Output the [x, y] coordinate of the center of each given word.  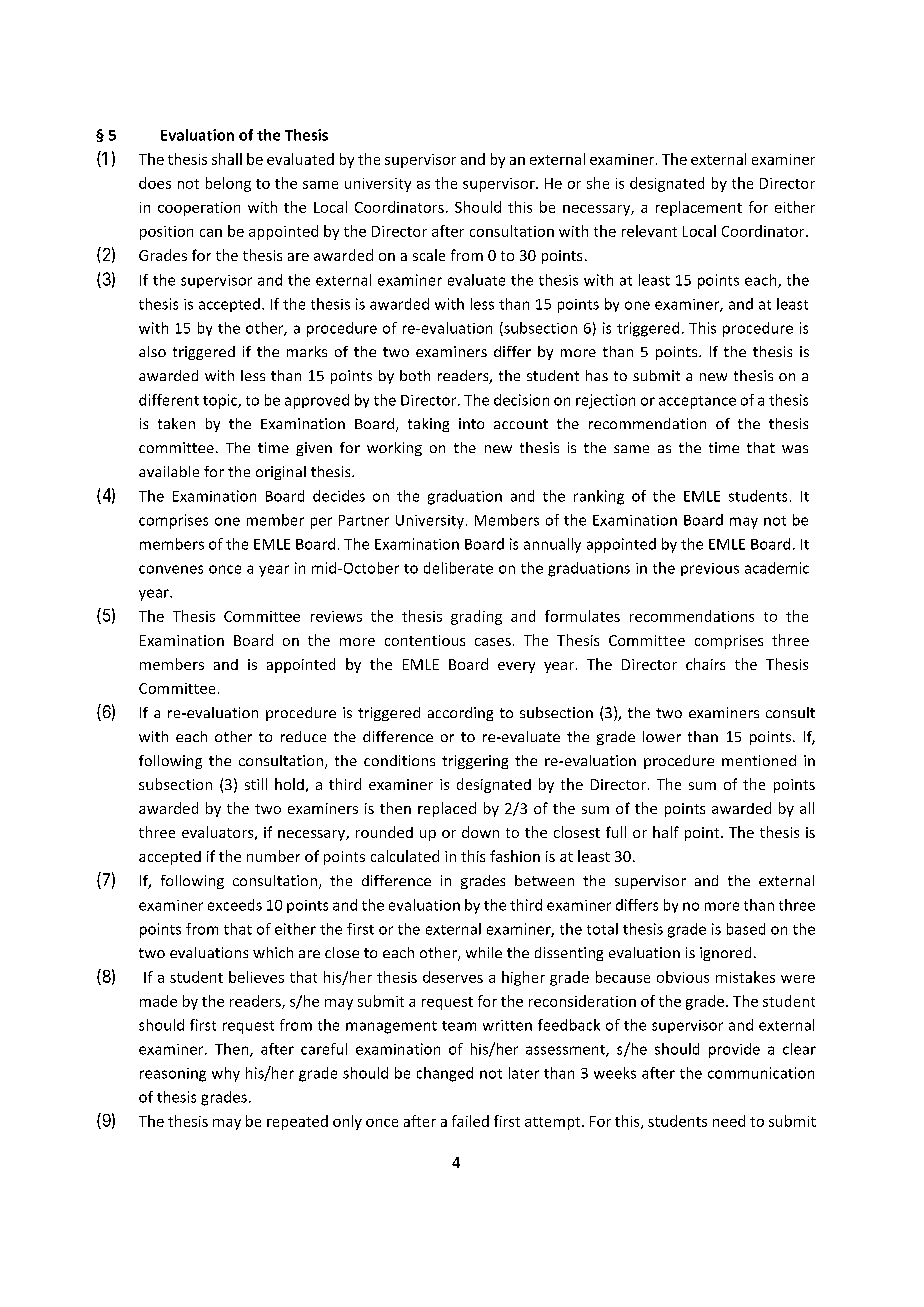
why [226, 1074]
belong [228, 184]
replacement [699, 208]
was [795, 449]
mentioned [759, 760]
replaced [447, 809]
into [471, 423]
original [281, 473]
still [256, 784]
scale [429, 255]
